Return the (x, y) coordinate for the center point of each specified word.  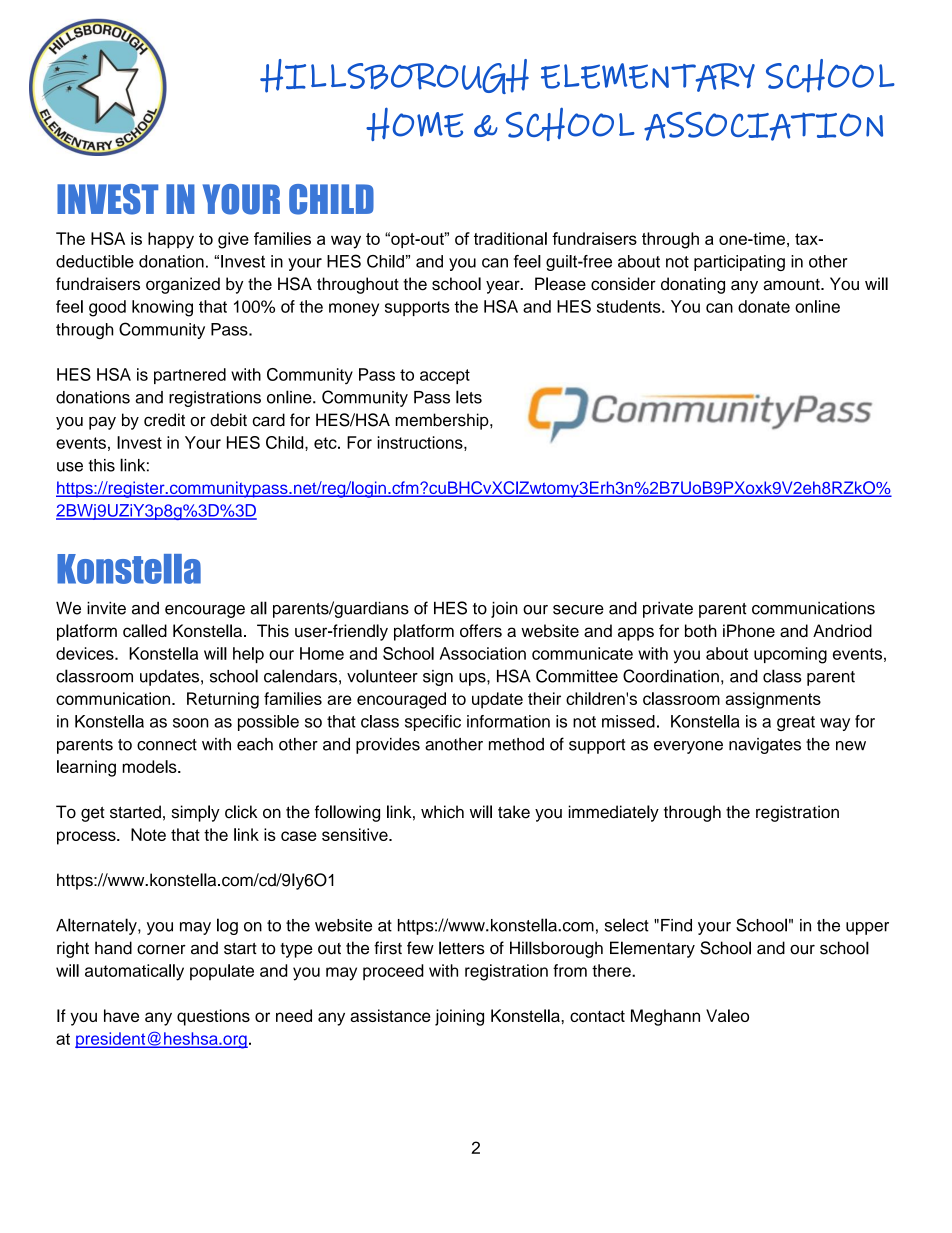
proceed (393, 972)
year (504, 287)
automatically (134, 972)
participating (739, 263)
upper (867, 928)
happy (171, 240)
